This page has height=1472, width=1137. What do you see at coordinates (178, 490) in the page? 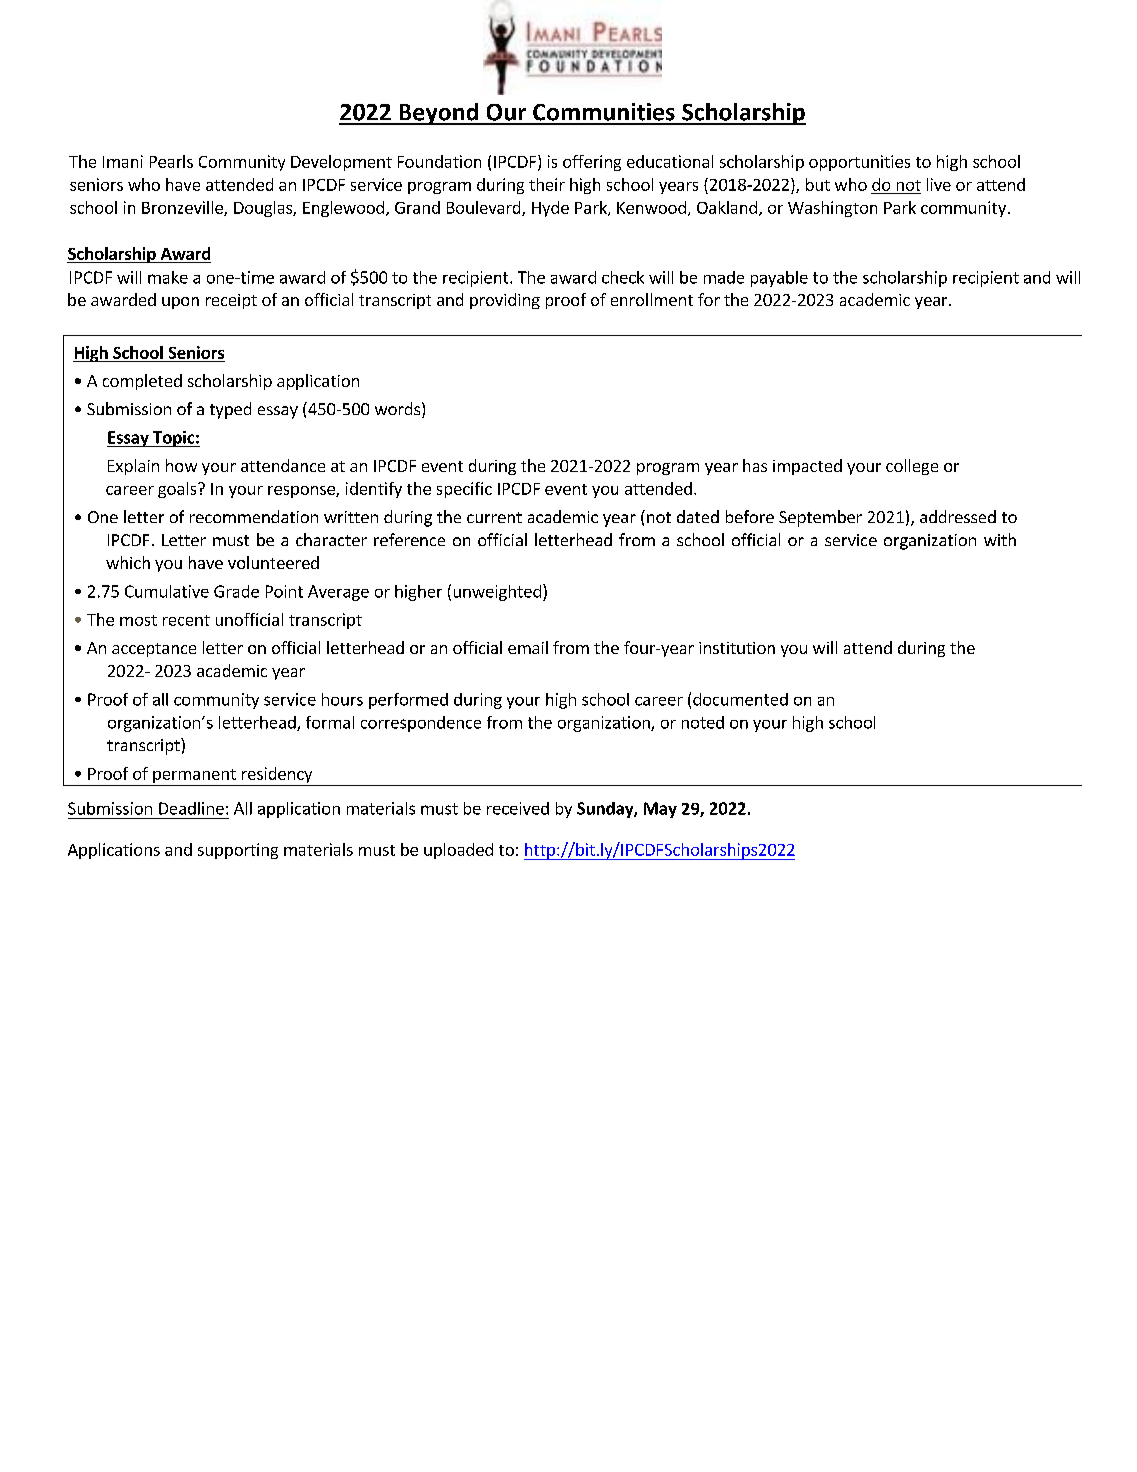
I see `goals` at bounding box center [178, 490].
